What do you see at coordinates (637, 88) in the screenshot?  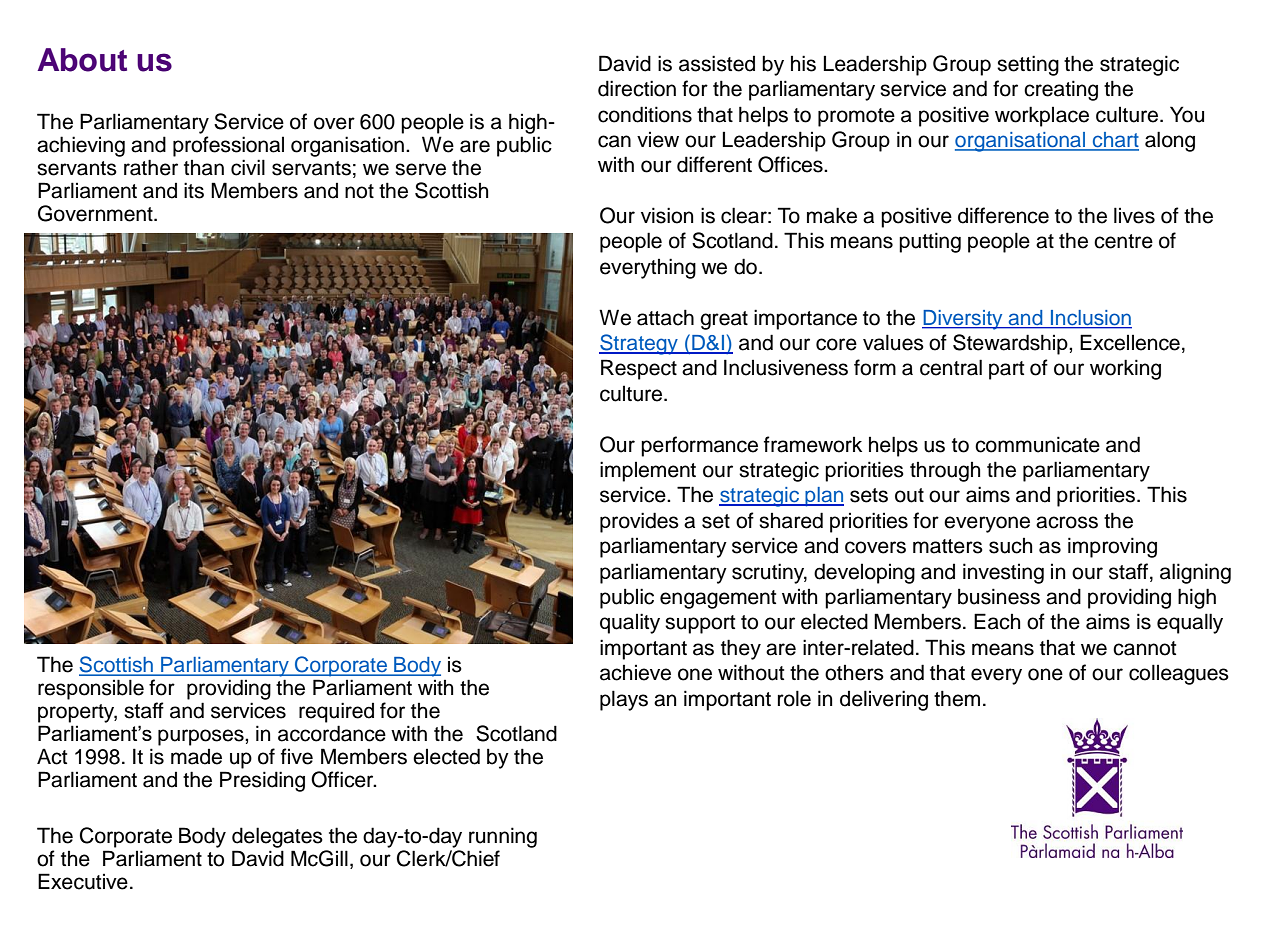 I see `direction` at bounding box center [637, 88].
